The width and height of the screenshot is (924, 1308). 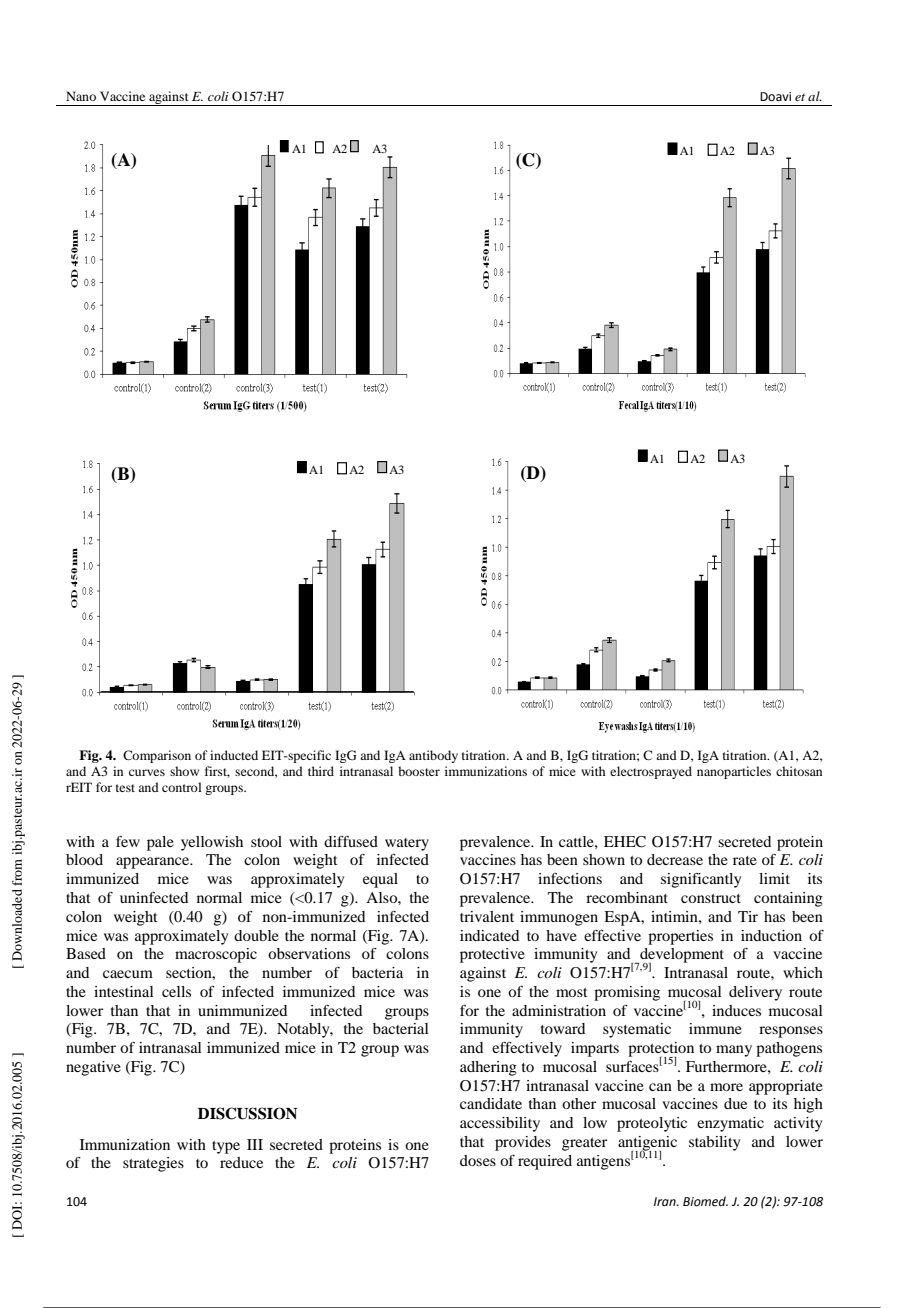 What do you see at coordinates (715, 1028) in the screenshot?
I see `immune` at bounding box center [715, 1028].
